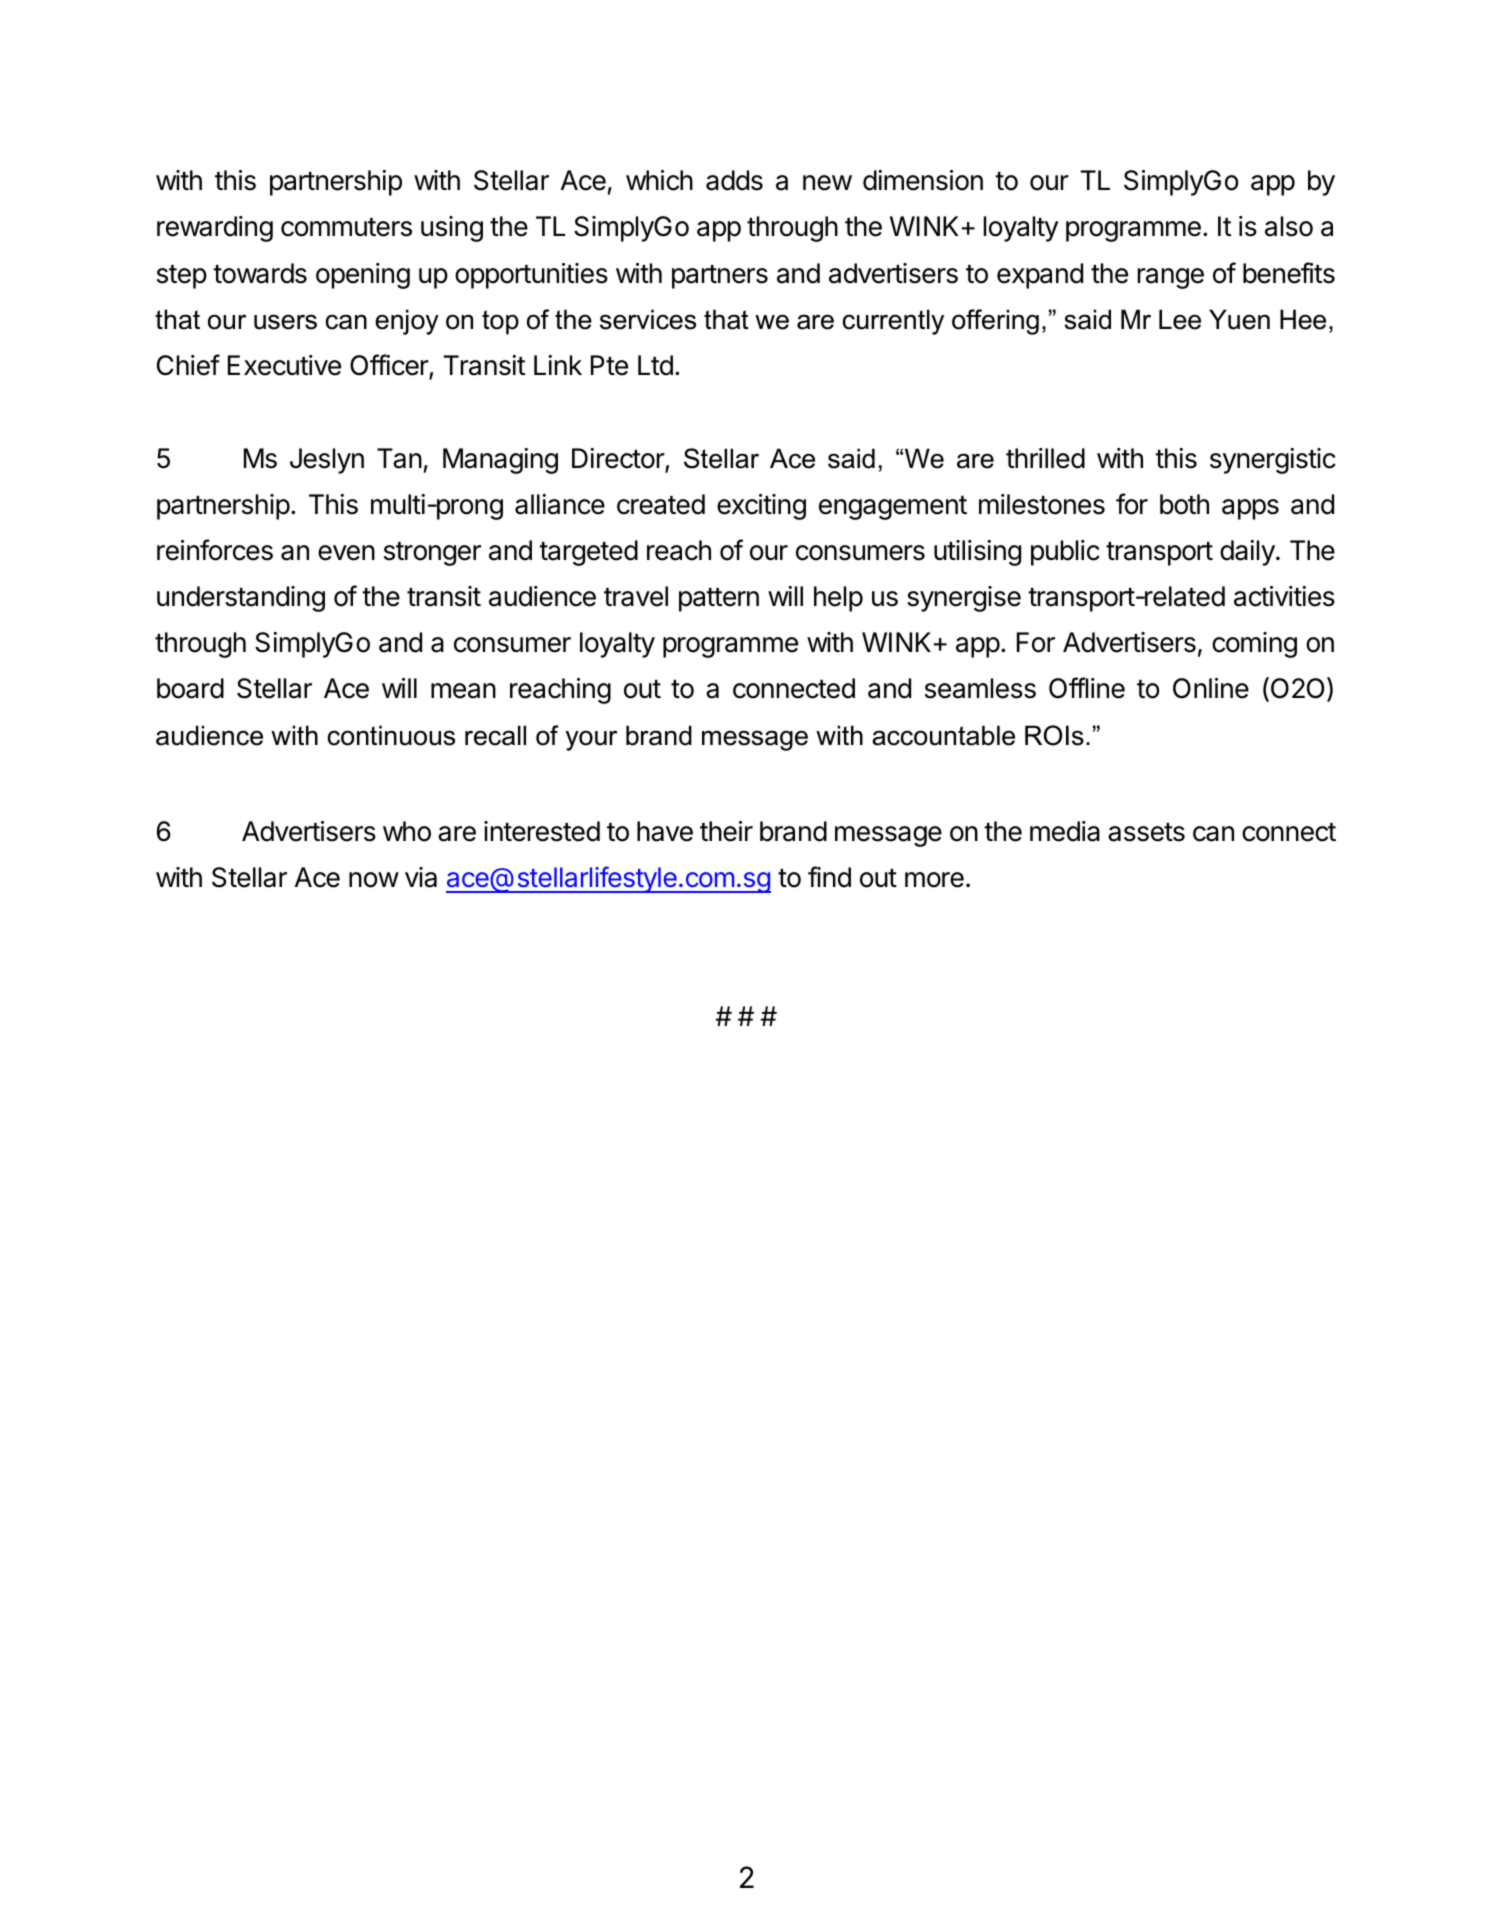 The image size is (1490, 1928). I want to click on their, so click(726, 831).
